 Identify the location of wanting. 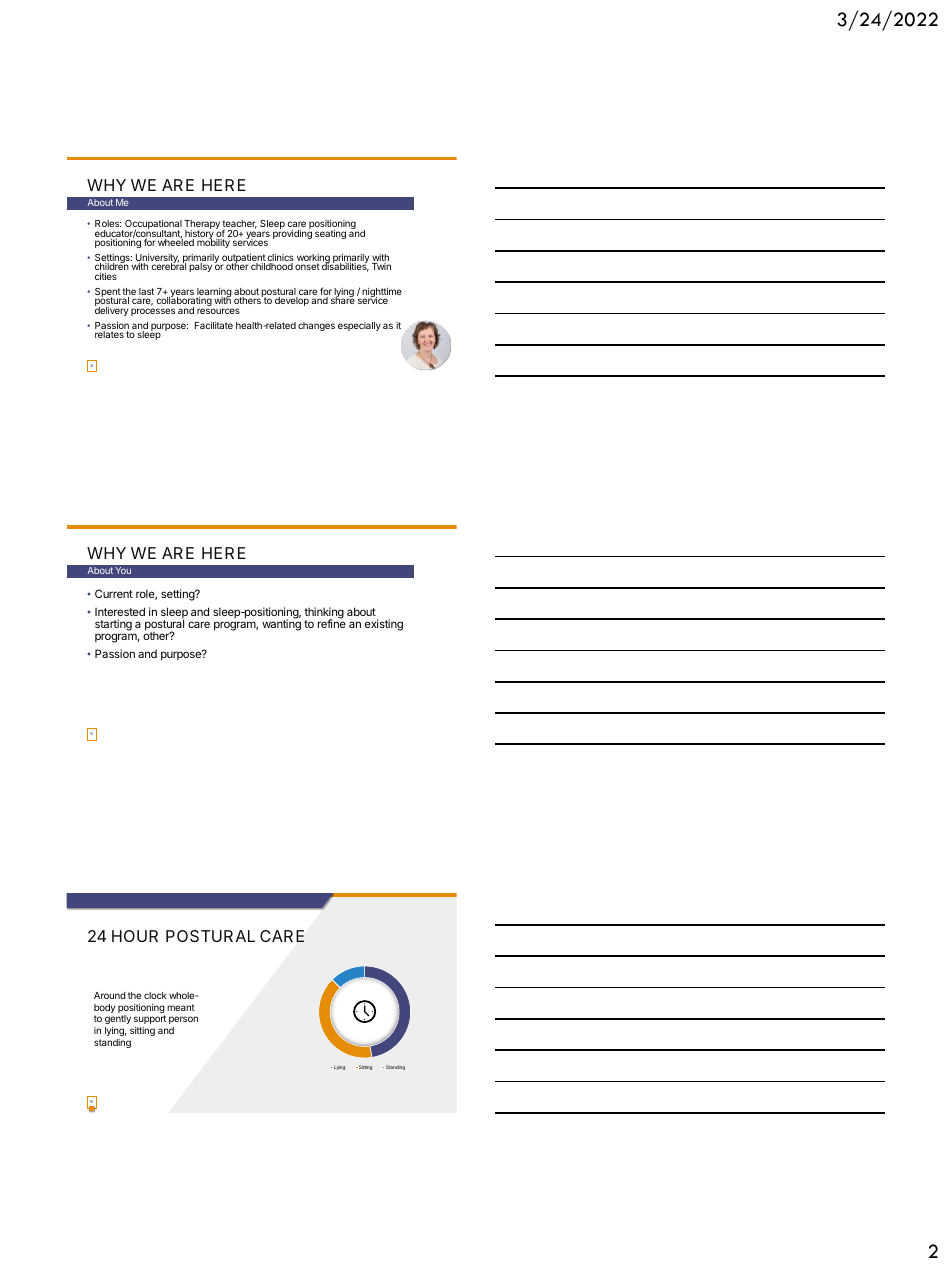
(281, 624).
